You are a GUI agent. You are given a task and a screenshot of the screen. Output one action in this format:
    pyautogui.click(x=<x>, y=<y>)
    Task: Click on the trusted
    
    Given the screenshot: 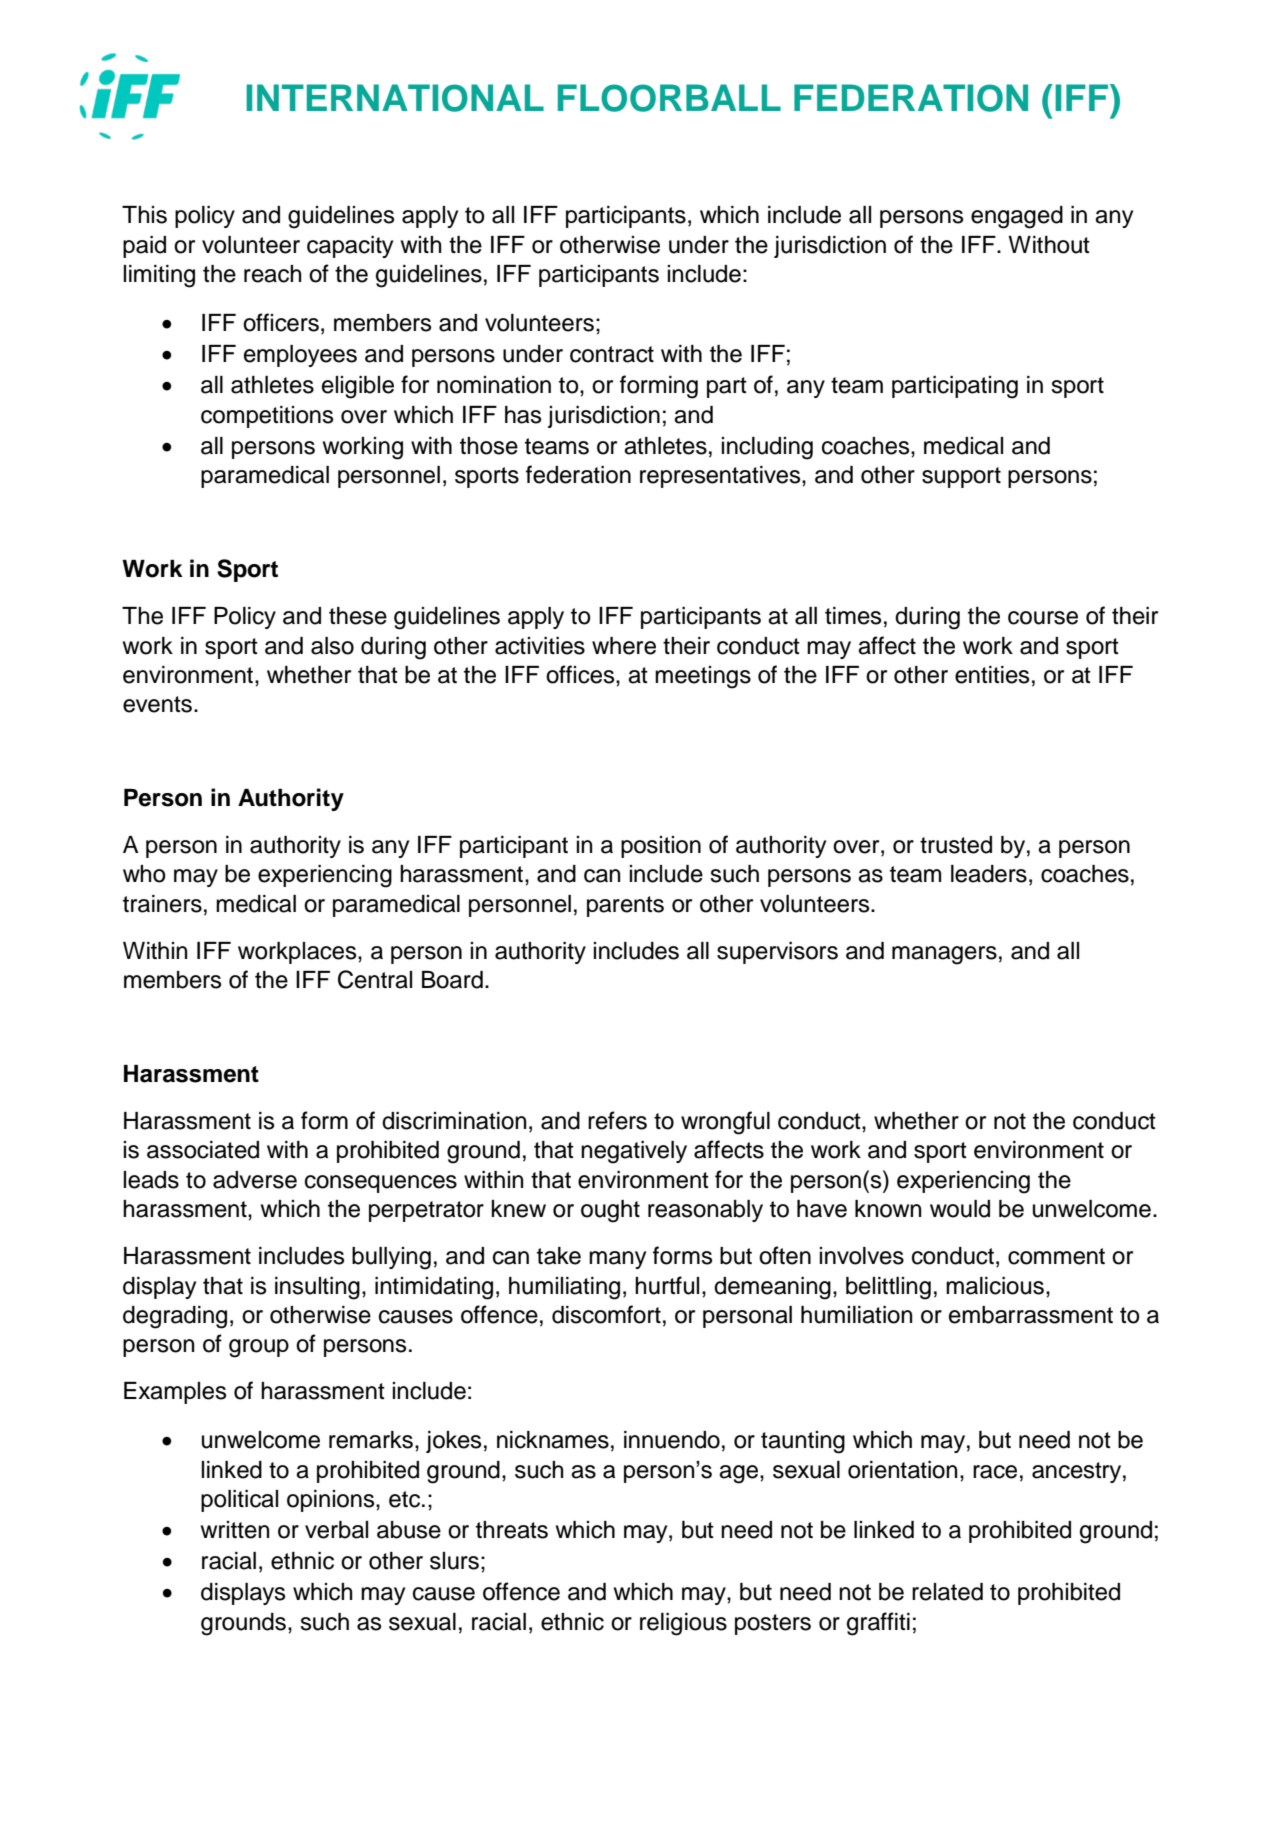 What is the action you would take?
    pyautogui.click(x=956, y=845)
